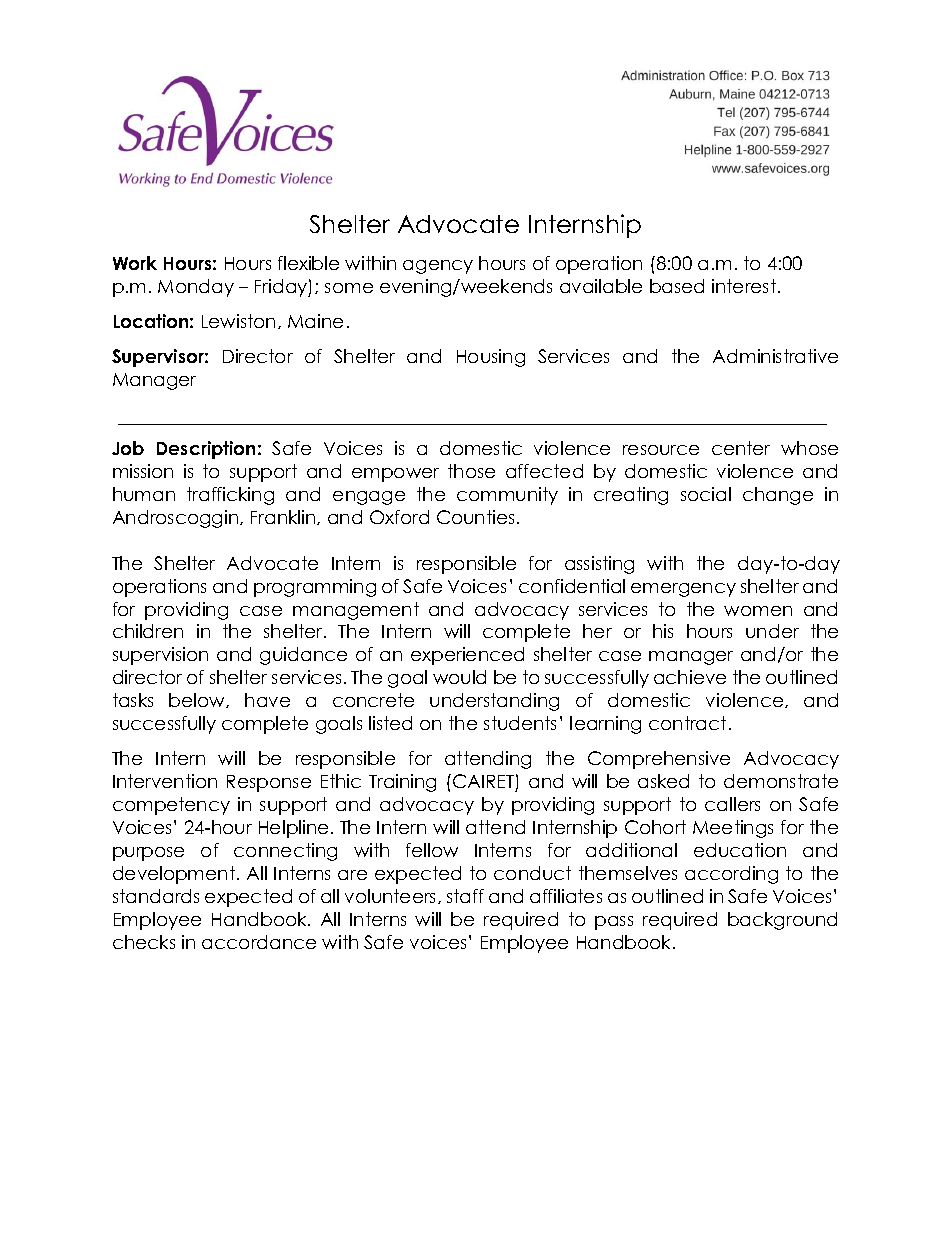 This screenshot has width=952, height=1233. I want to click on achieve, so click(690, 677).
